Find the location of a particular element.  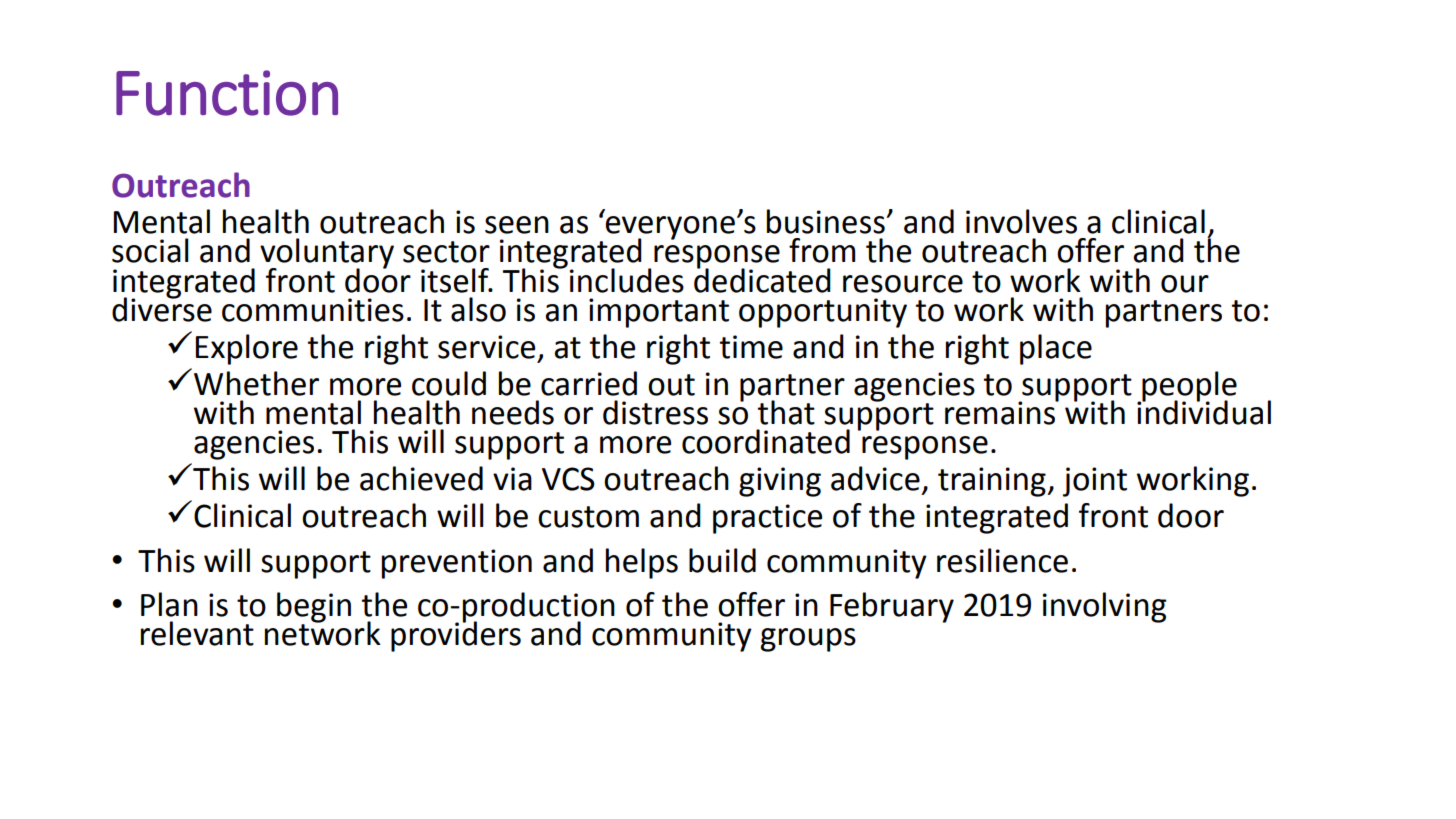

time is located at coordinates (751, 347).
